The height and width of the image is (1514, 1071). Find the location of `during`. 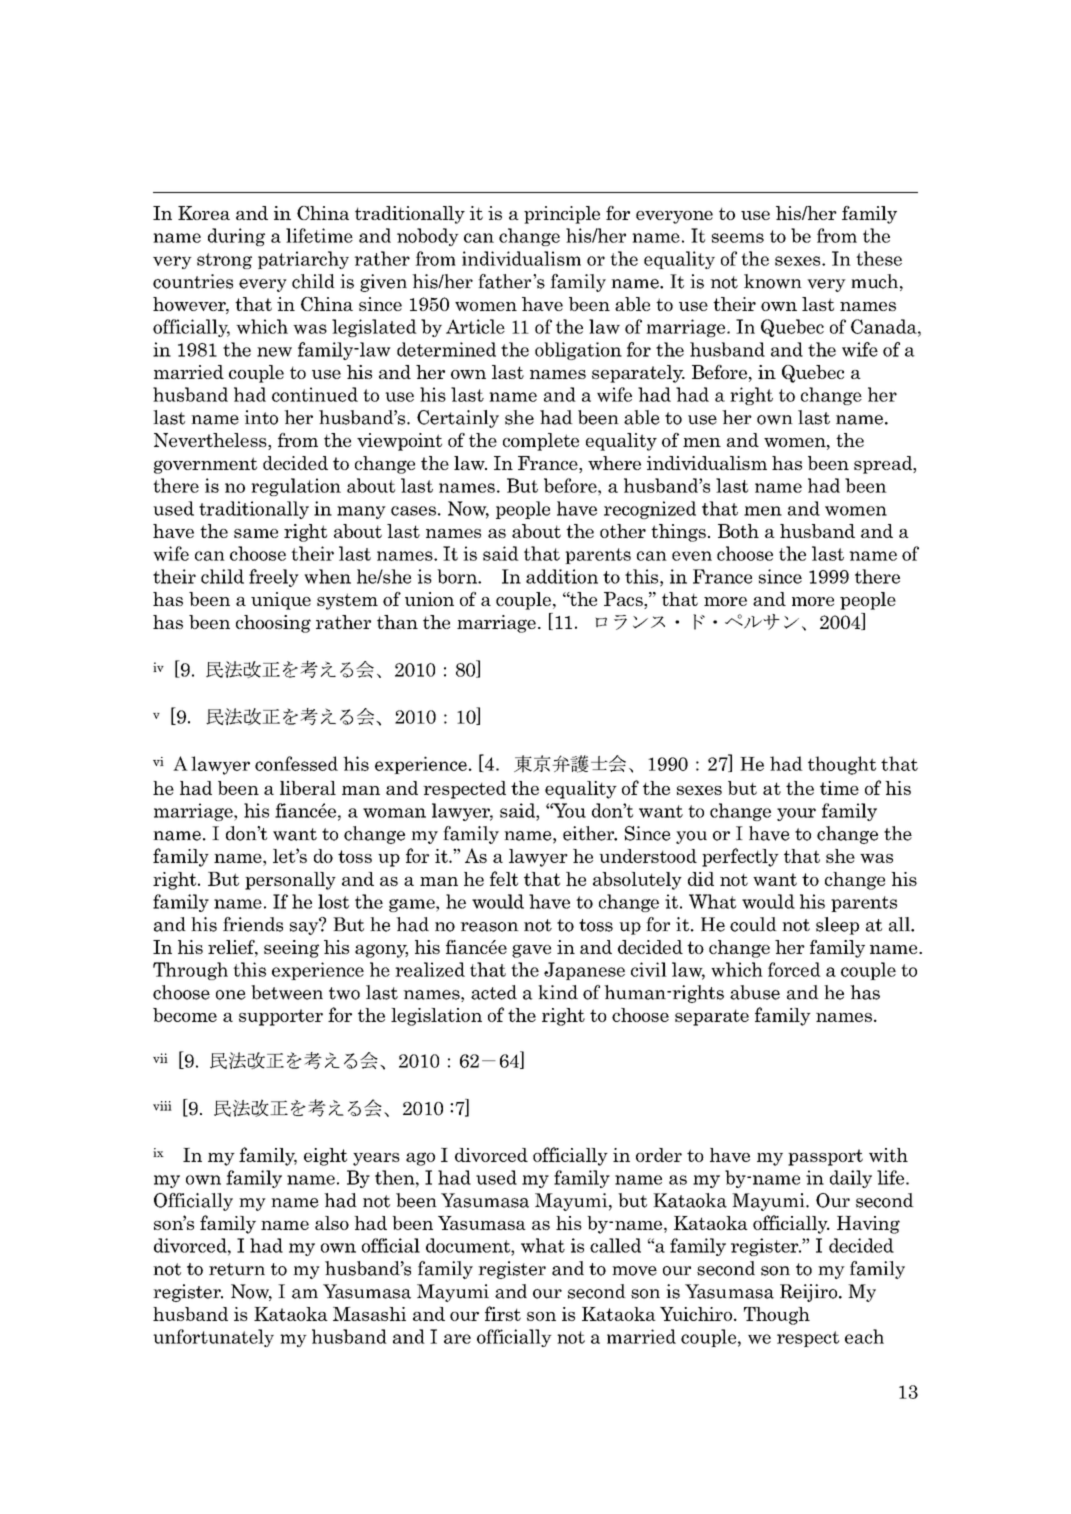

during is located at coordinates (236, 237).
